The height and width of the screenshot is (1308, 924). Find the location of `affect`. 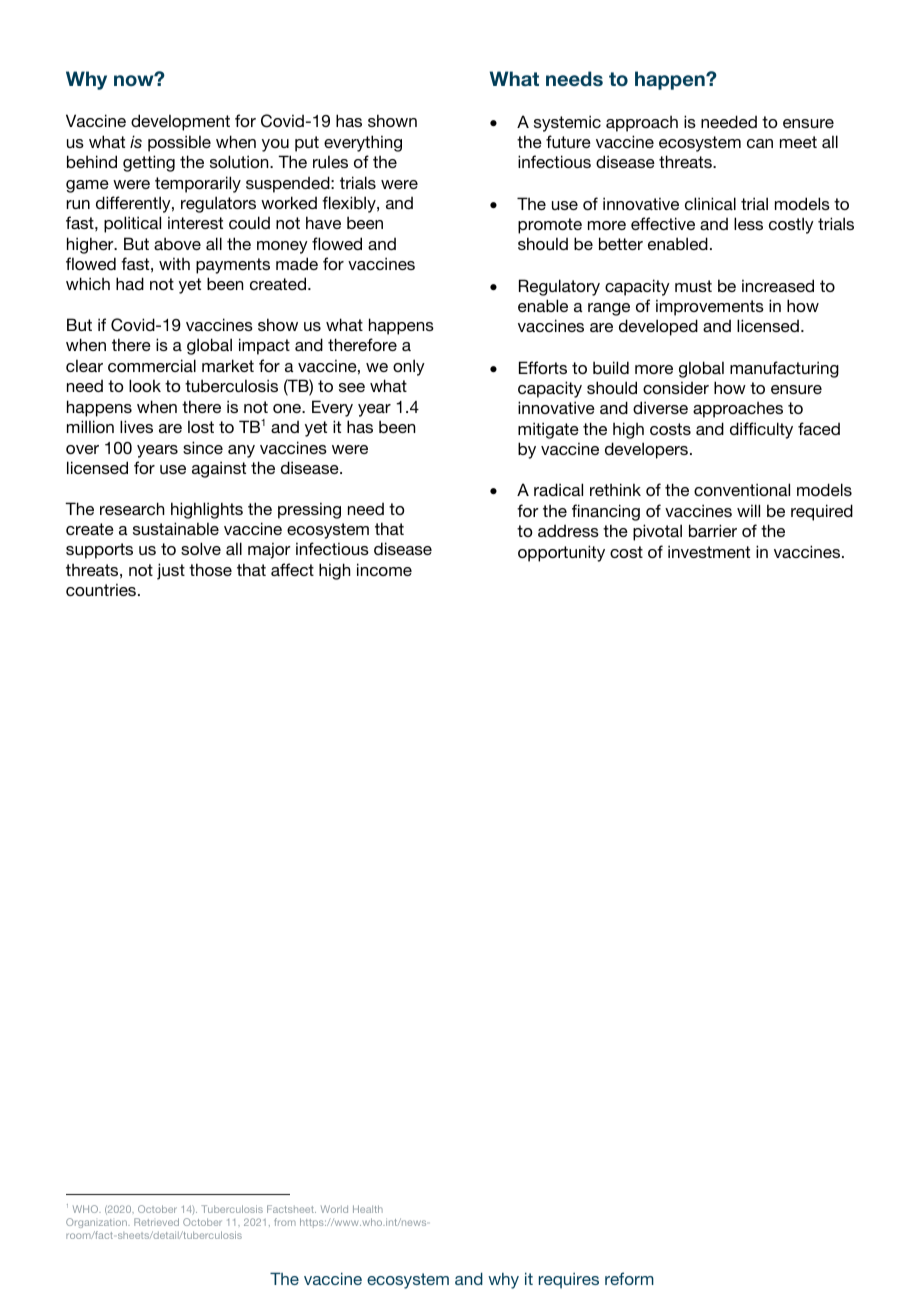

affect is located at coordinates (292, 569).
